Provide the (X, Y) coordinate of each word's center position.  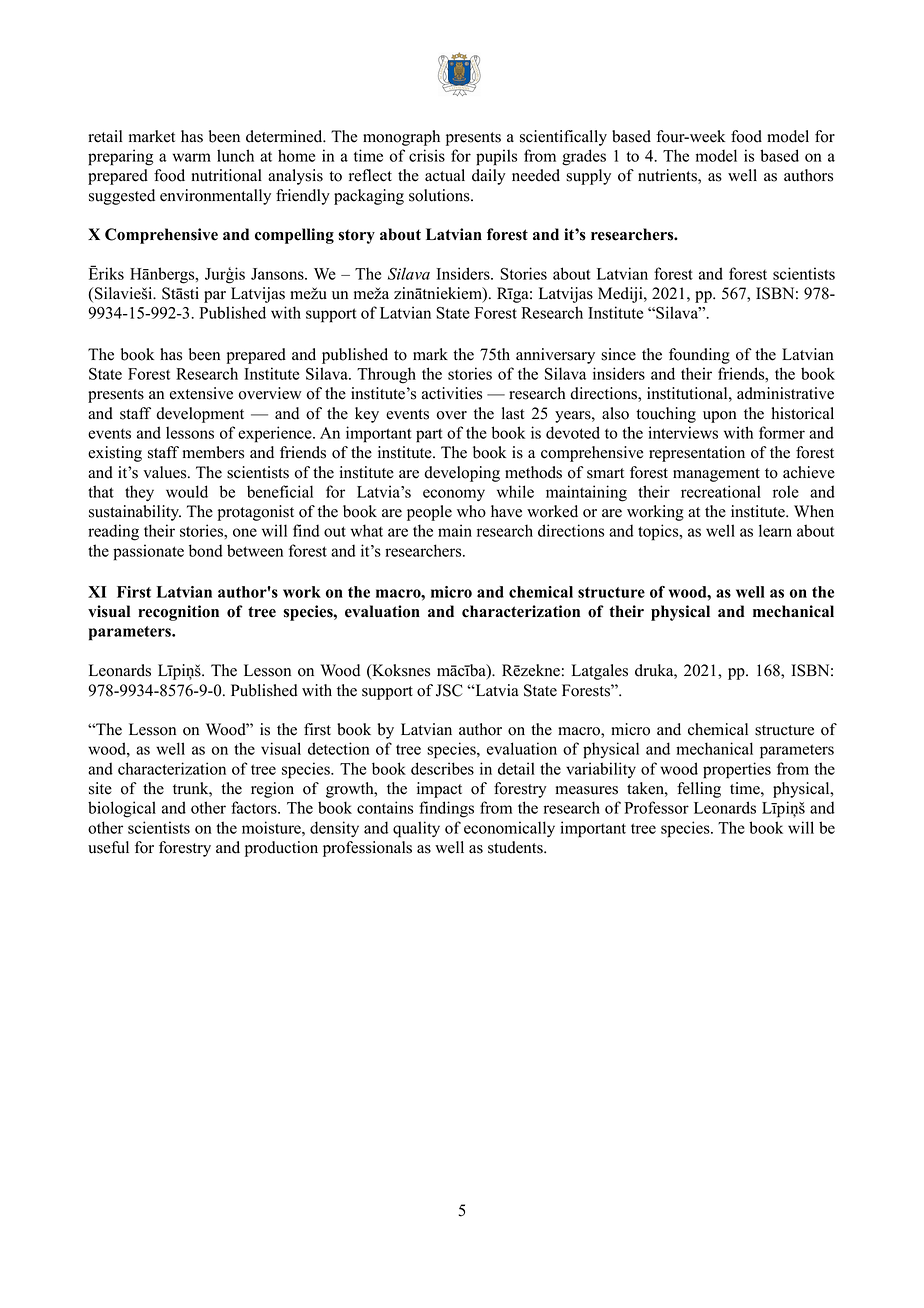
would (187, 491)
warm (192, 157)
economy (454, 495)
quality (416, 829)
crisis (427, 155)
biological (122, 809)
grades (584, 157)
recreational (721, 491)
